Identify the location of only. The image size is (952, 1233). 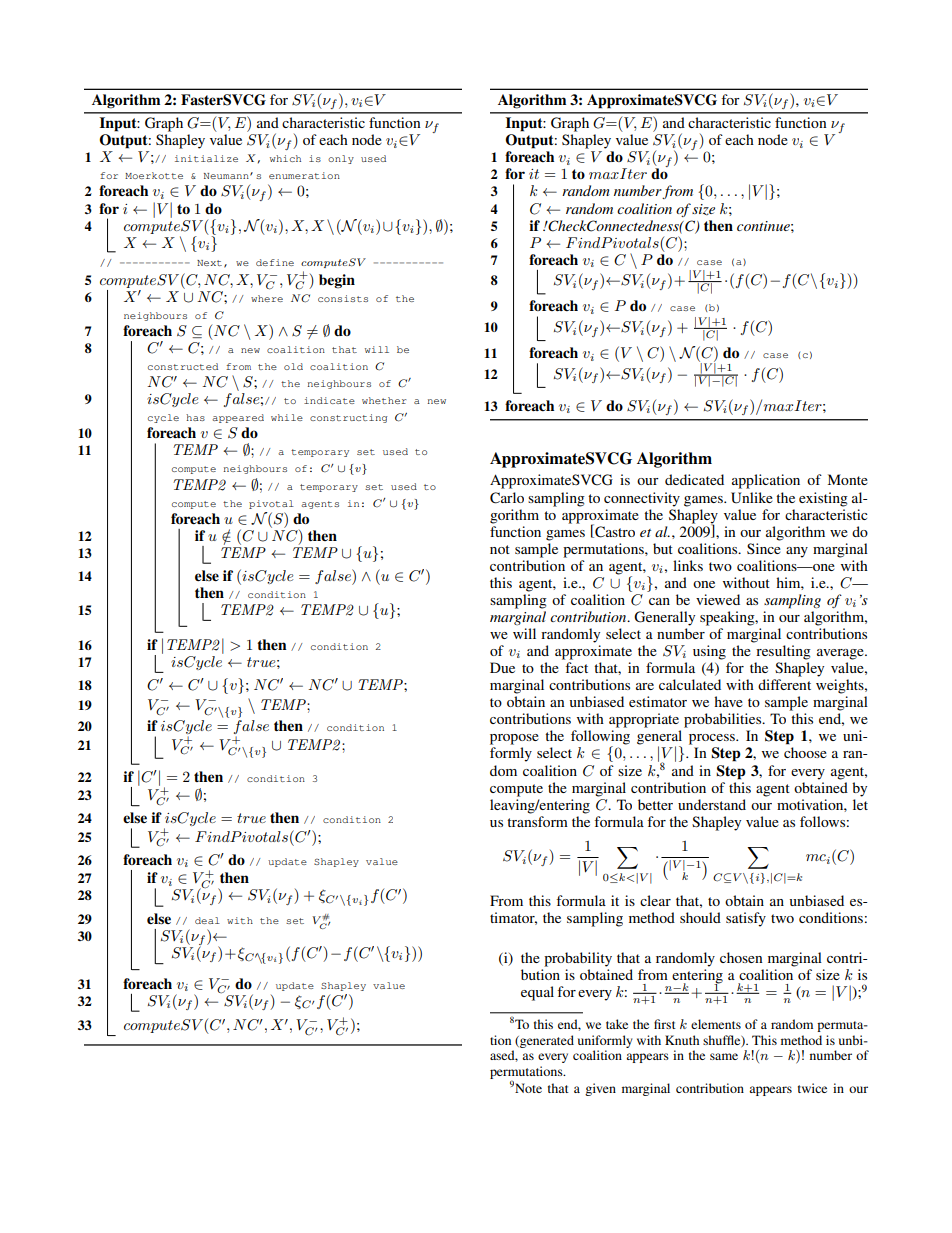
(341, 159).
